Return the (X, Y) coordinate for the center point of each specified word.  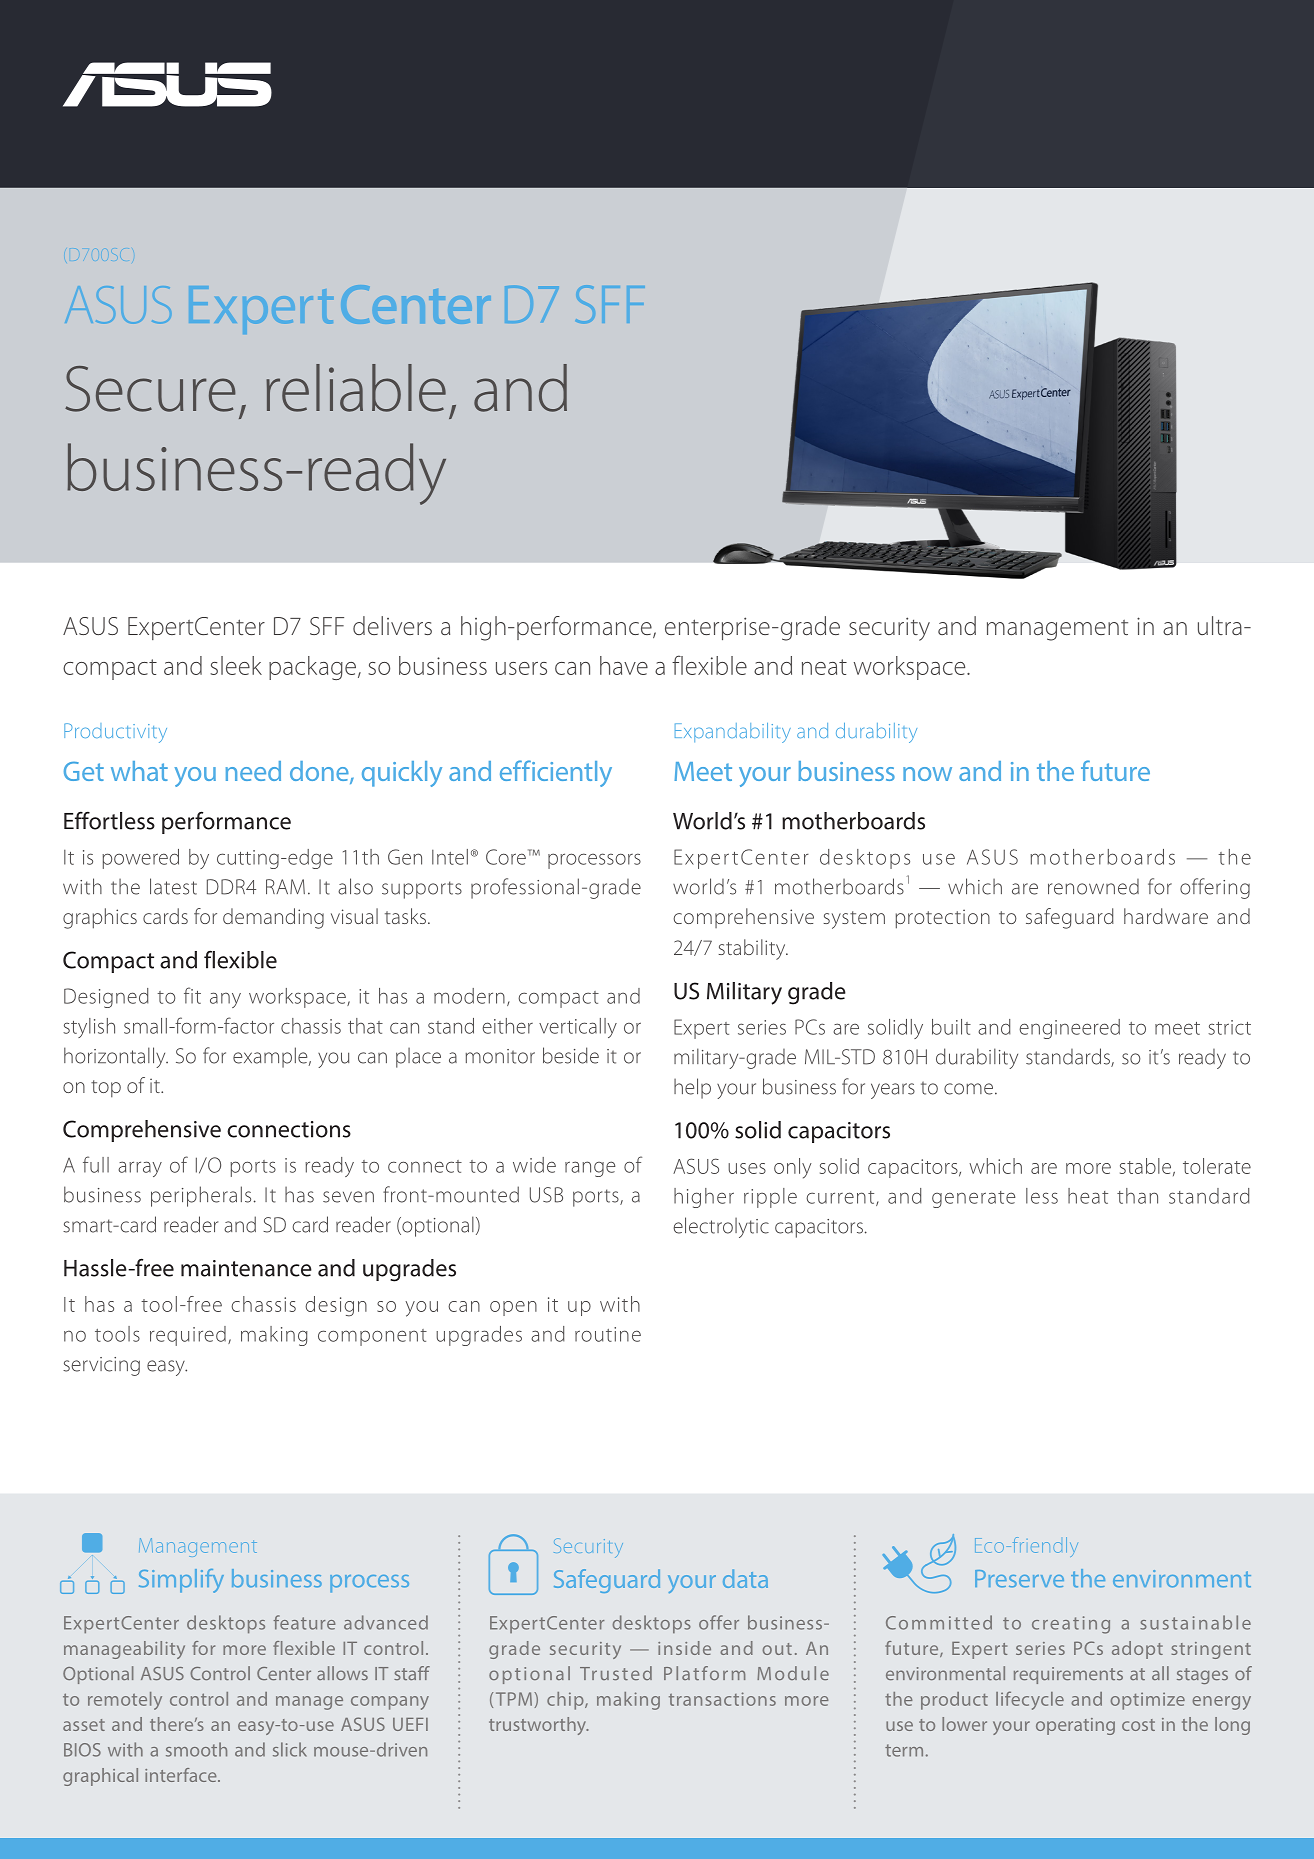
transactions (722, 1699)
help (692, 1088)
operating (1075, 1726)
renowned (1093, 887)
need (253, 771)
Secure (150, 389)
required (188, 1336)
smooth (196, 1749)
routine (608, 1334)
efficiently (556, 773)
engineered (1069, 1029)
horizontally (116, 1057)
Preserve (1019, 1579)
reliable (356, 388)
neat (824, 667)
